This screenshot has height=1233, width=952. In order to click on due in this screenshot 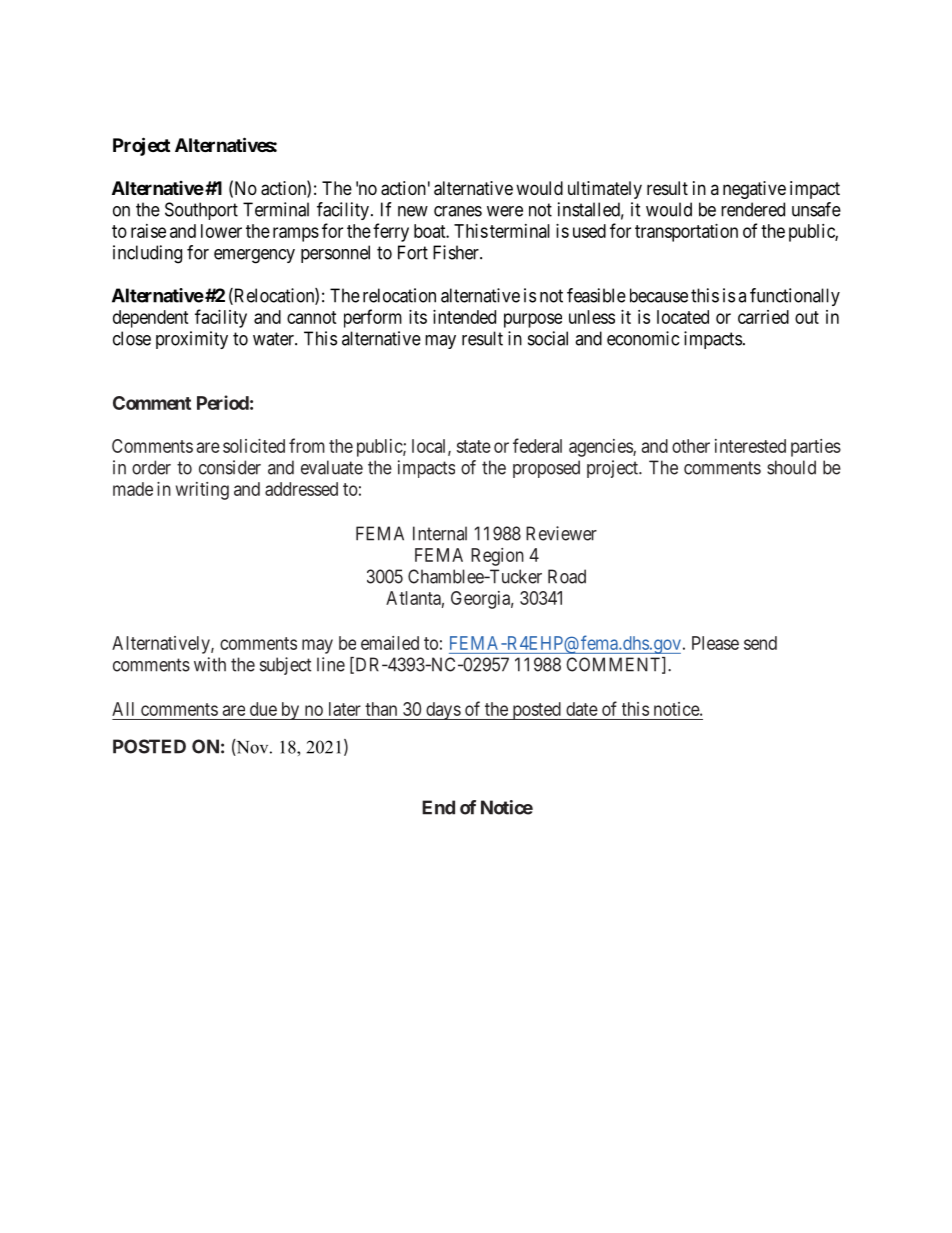, I will do `click(263, 709)`.
